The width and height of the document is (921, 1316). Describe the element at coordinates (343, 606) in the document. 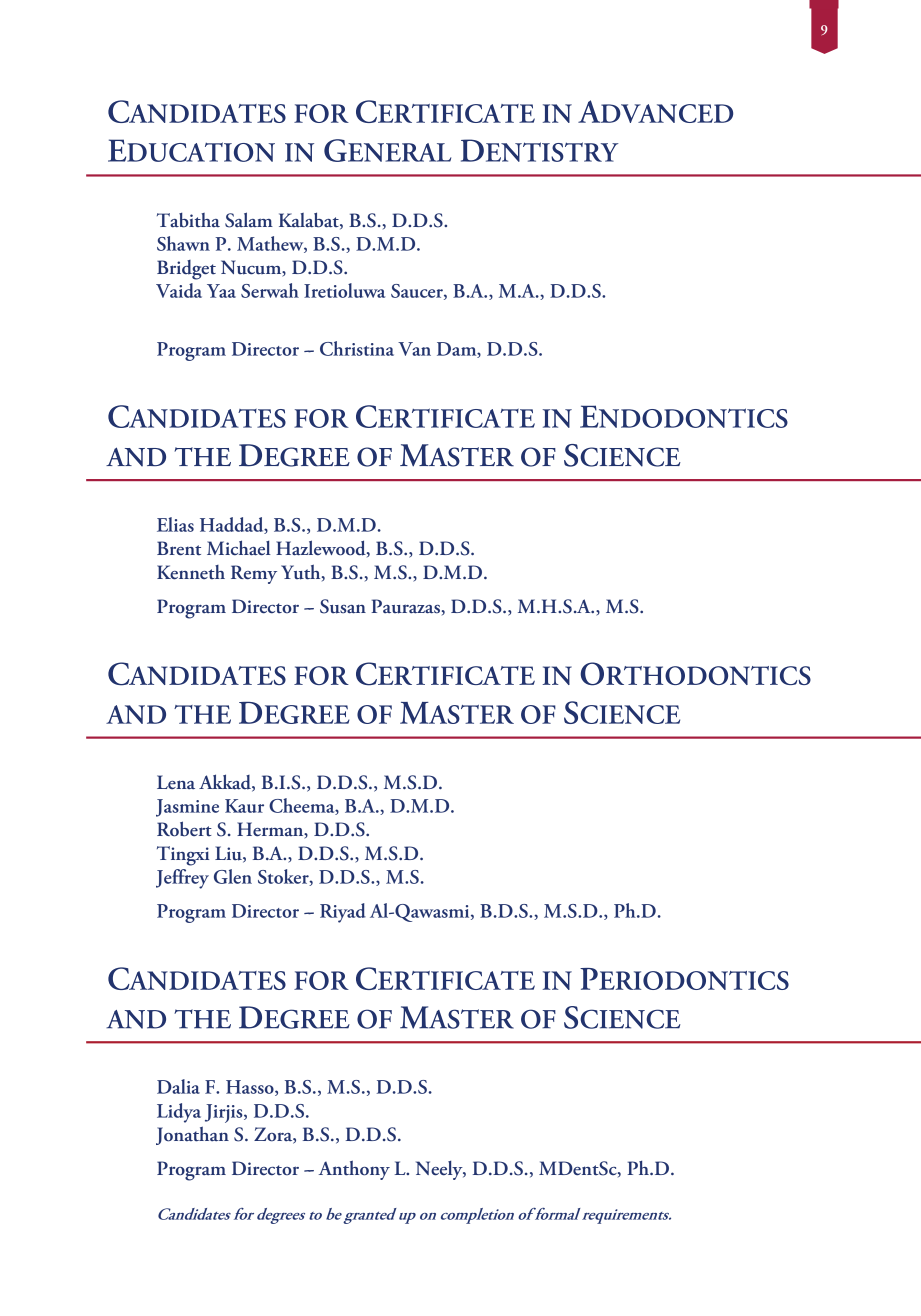

I see `Susan` at that location.
